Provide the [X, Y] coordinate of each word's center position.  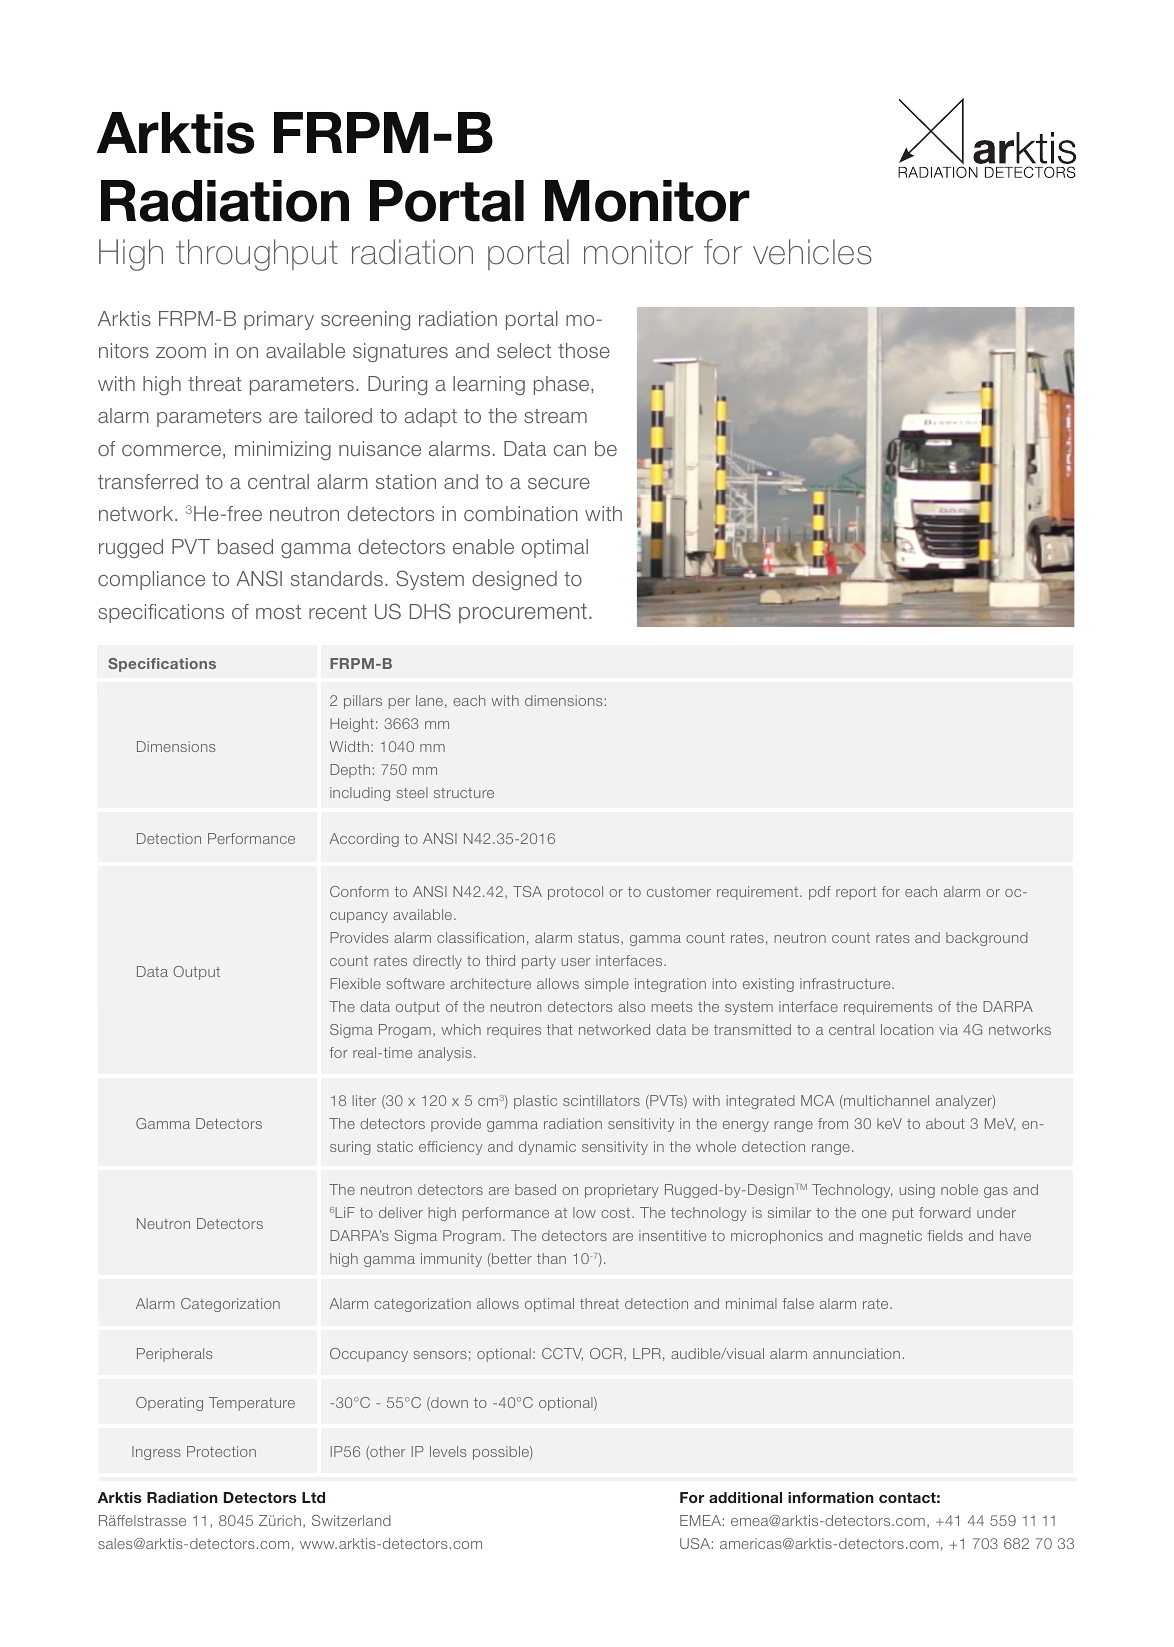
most [278, 612]
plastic [535, 1102]
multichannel [885, 1102]
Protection [221, 1451]
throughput [257, 255]
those [584, 350]
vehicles [812, 252]
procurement [523, 613]
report [856, 893]
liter [364, 1100]
